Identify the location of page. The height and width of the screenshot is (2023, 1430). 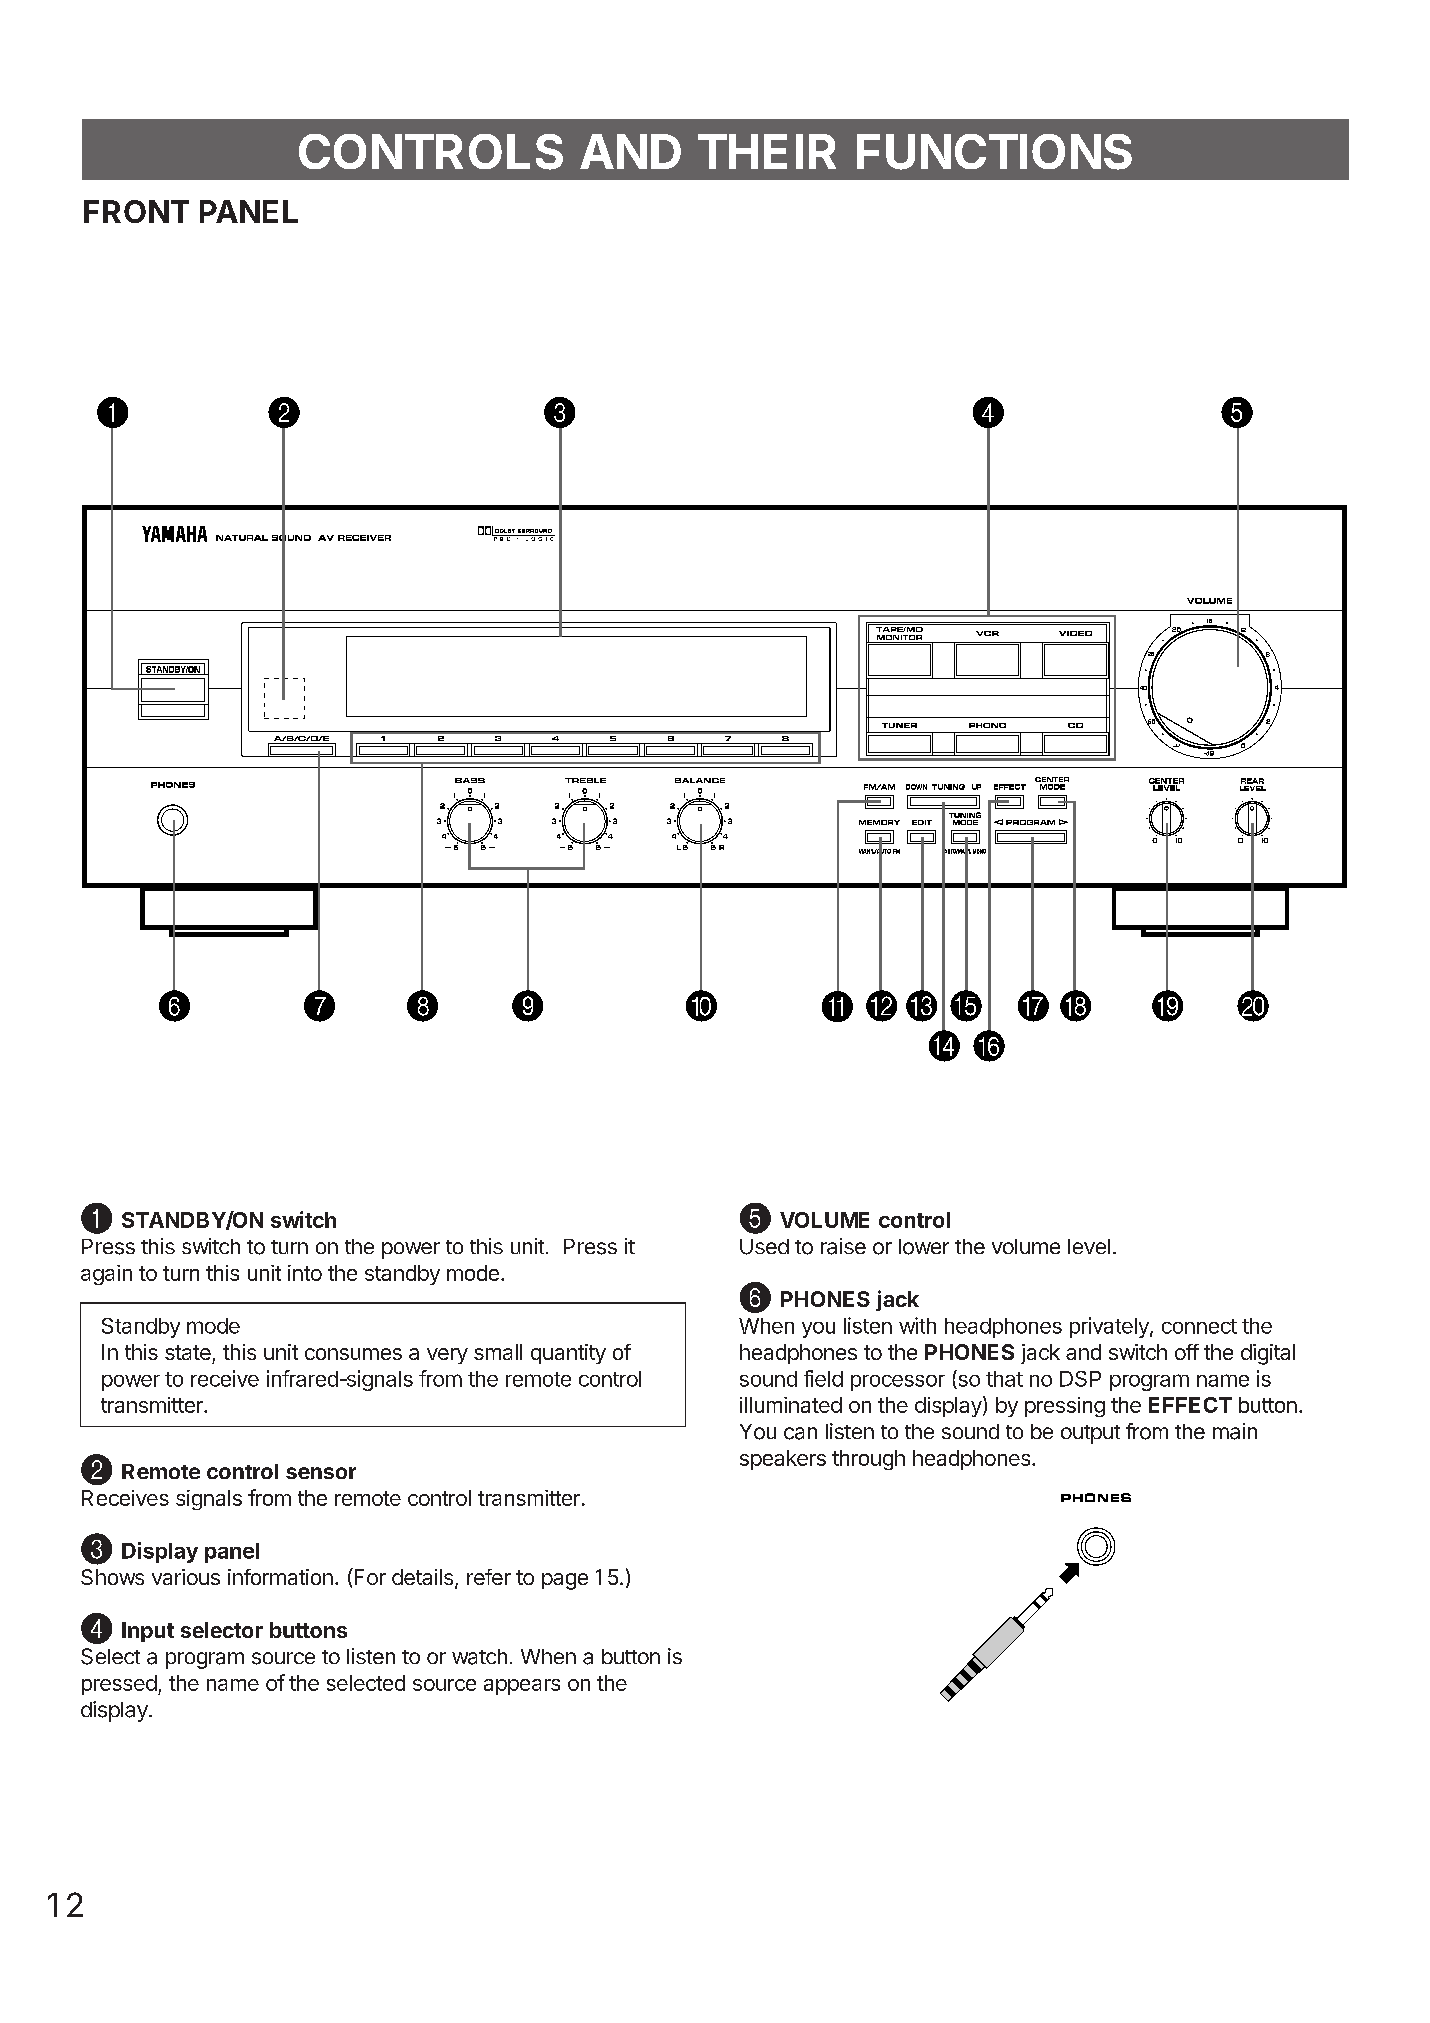
(565, 1581).
